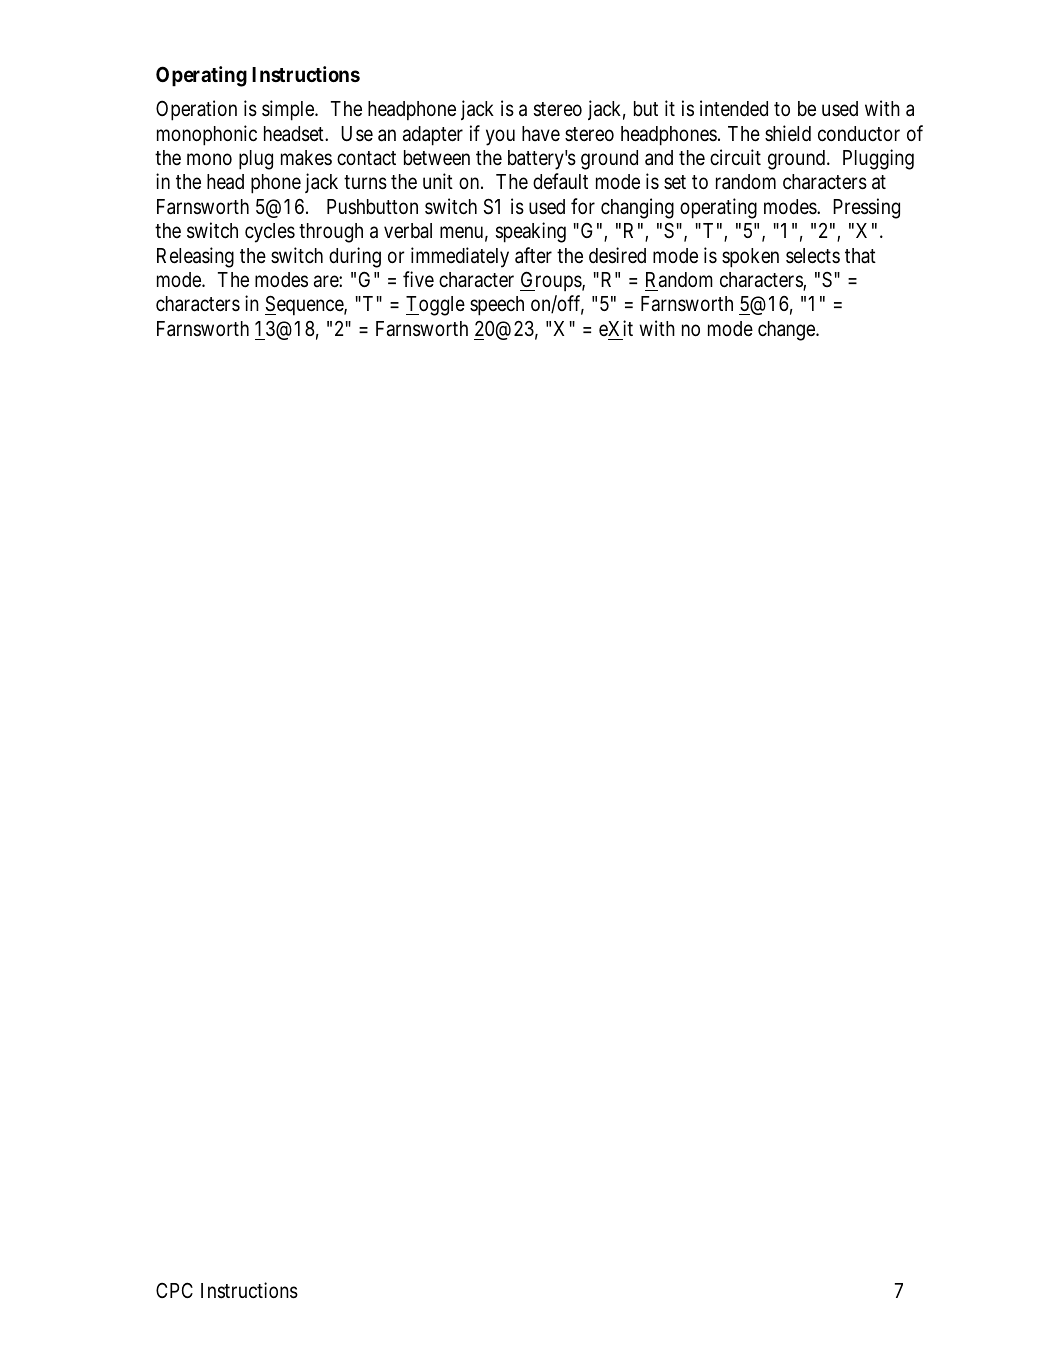  Describe the element at coordinates (788, 133) in the image. I see `shield` at that location.
